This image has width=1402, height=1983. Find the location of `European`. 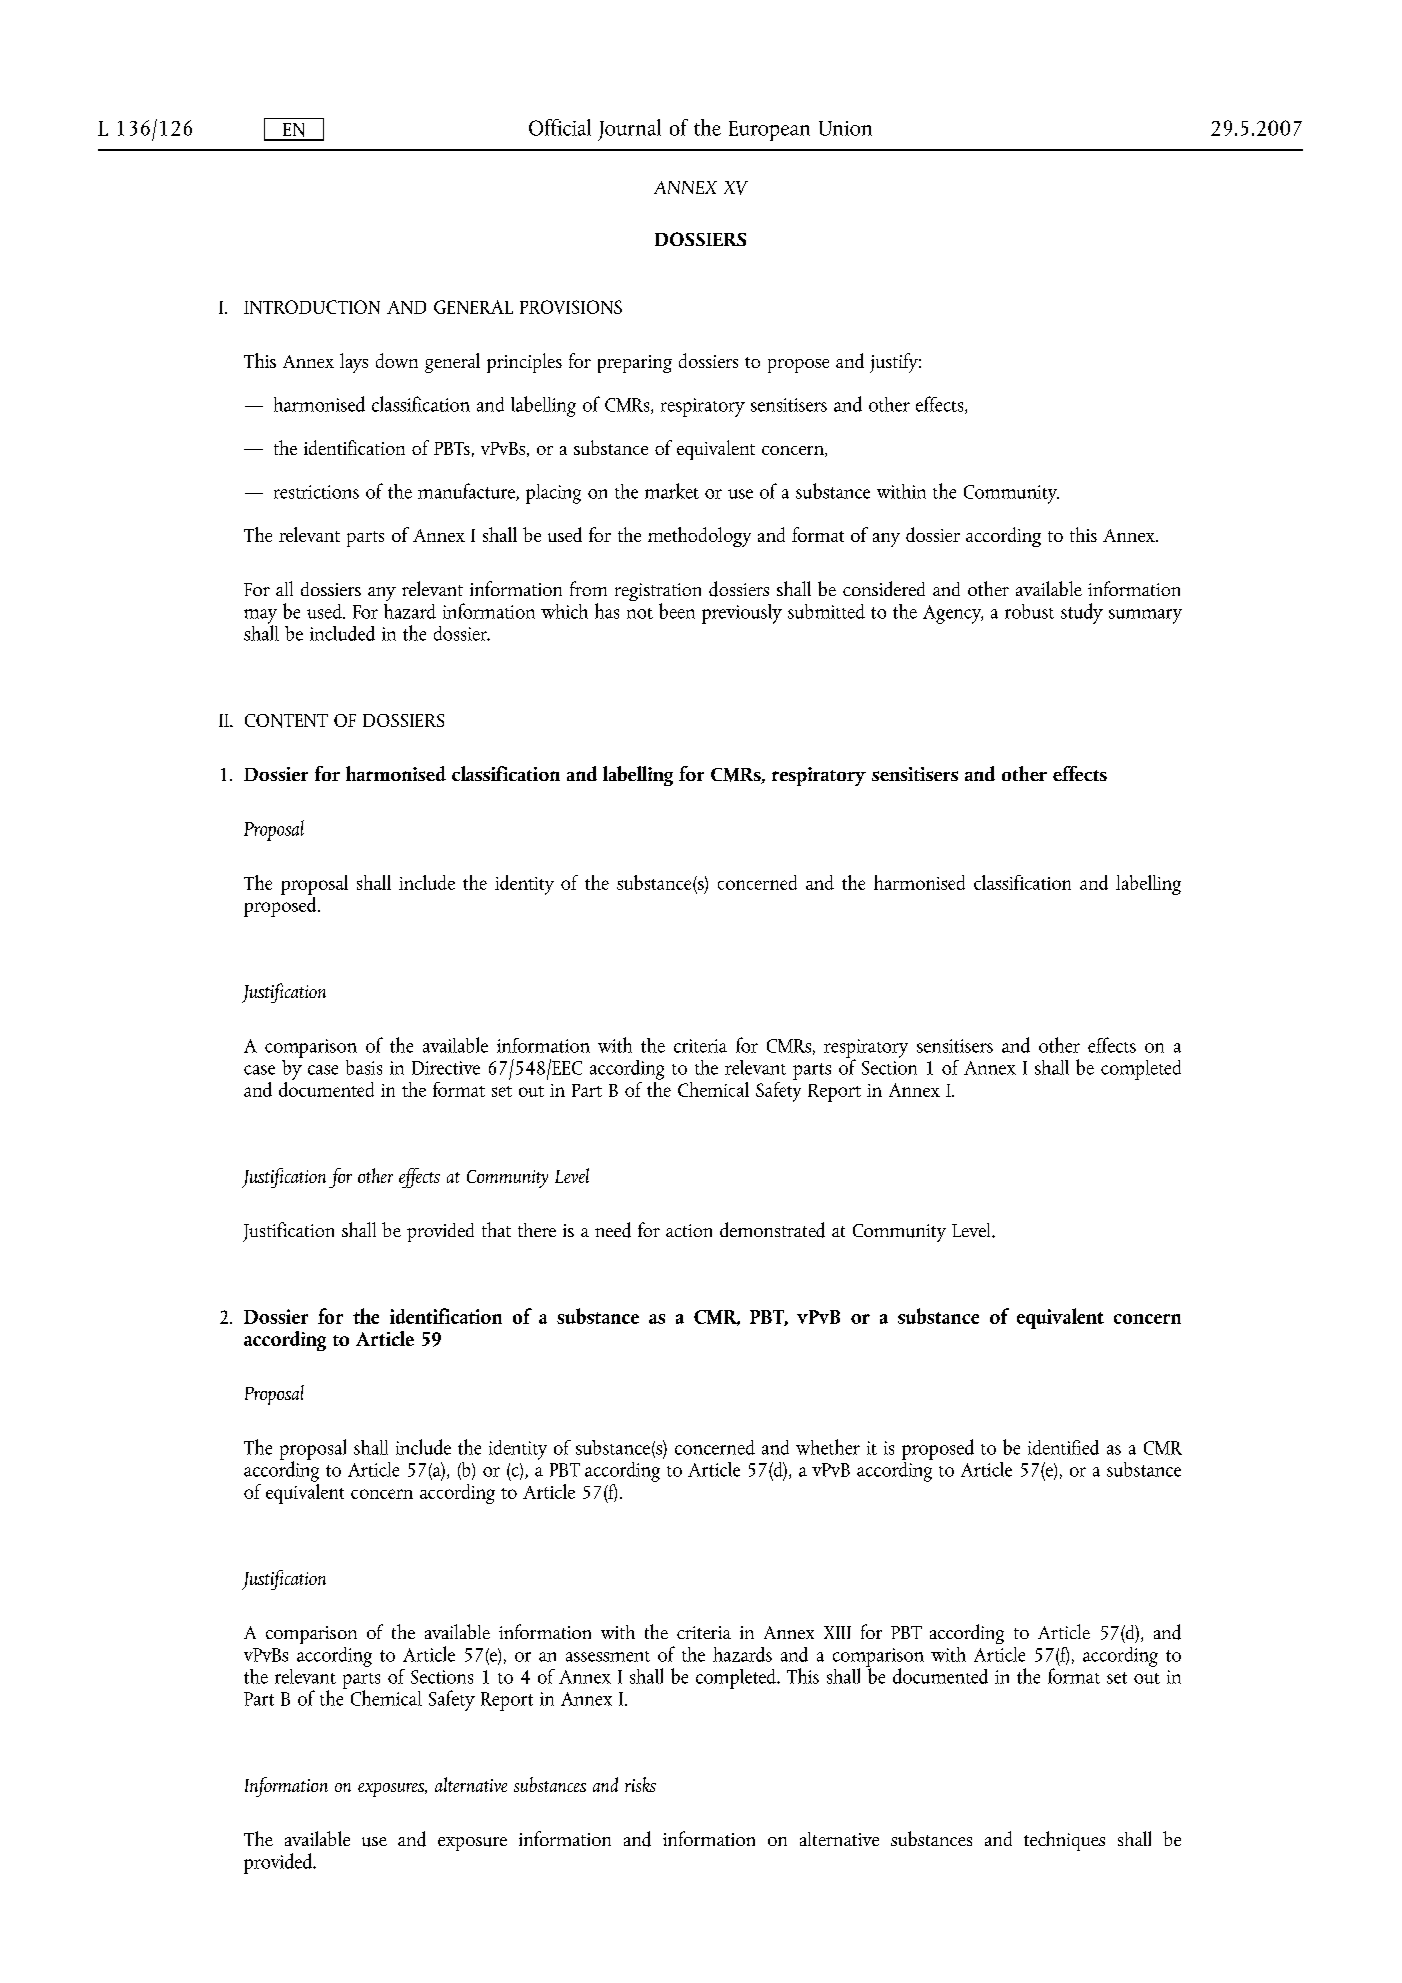

European is located at coordinates (769, 131).
